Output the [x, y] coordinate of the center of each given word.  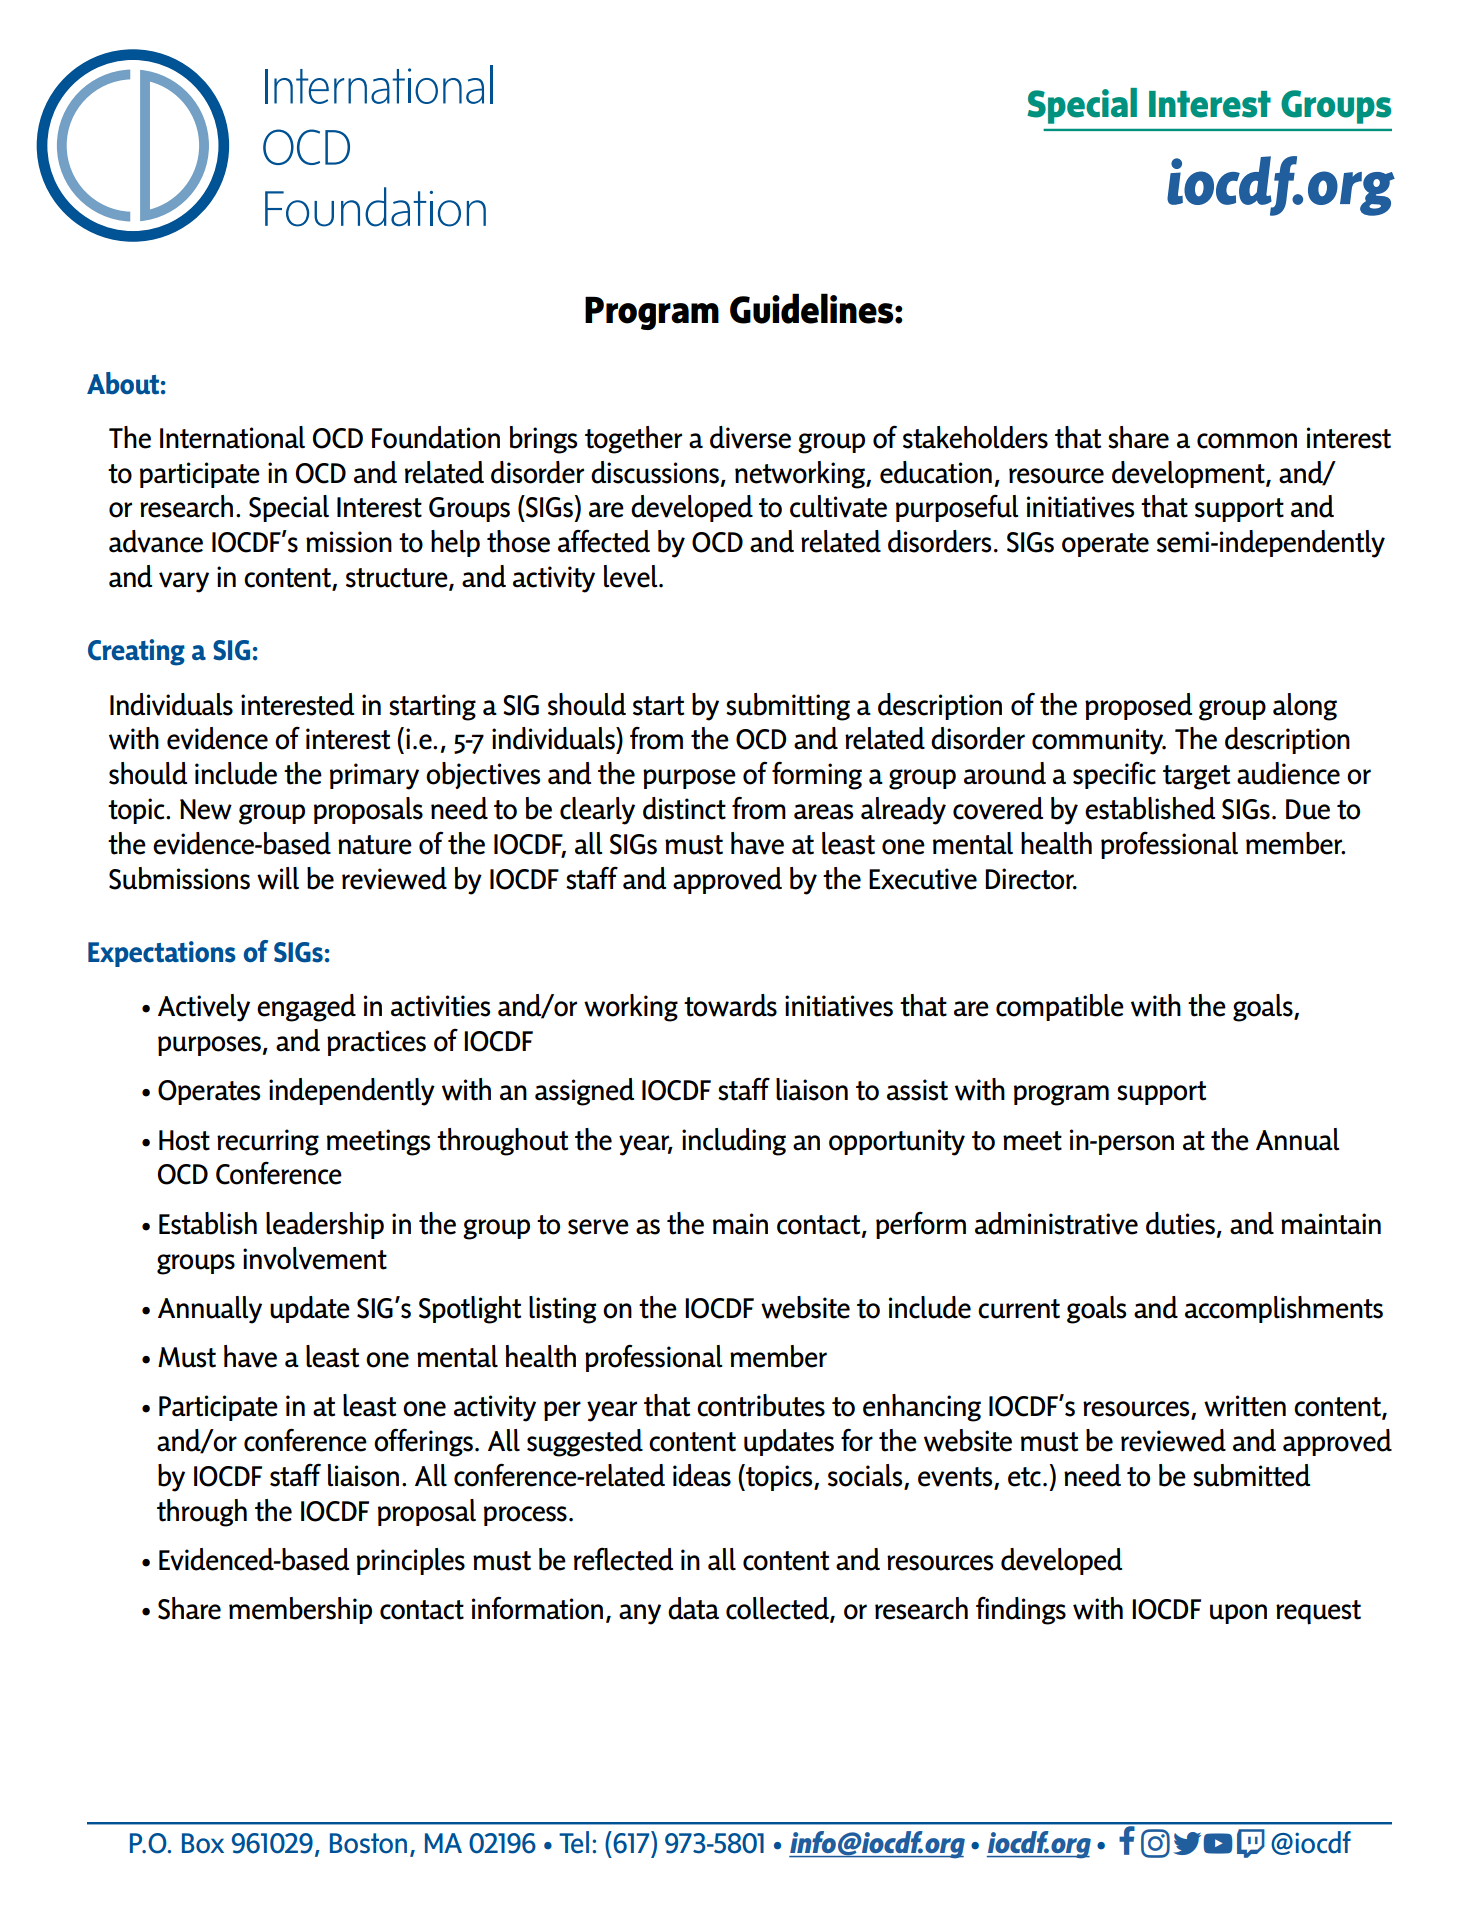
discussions [655, 472]
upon [1238, 1614]
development [1189, 474]
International [232, 437]
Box [203, 1843]
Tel [574, 1842]
